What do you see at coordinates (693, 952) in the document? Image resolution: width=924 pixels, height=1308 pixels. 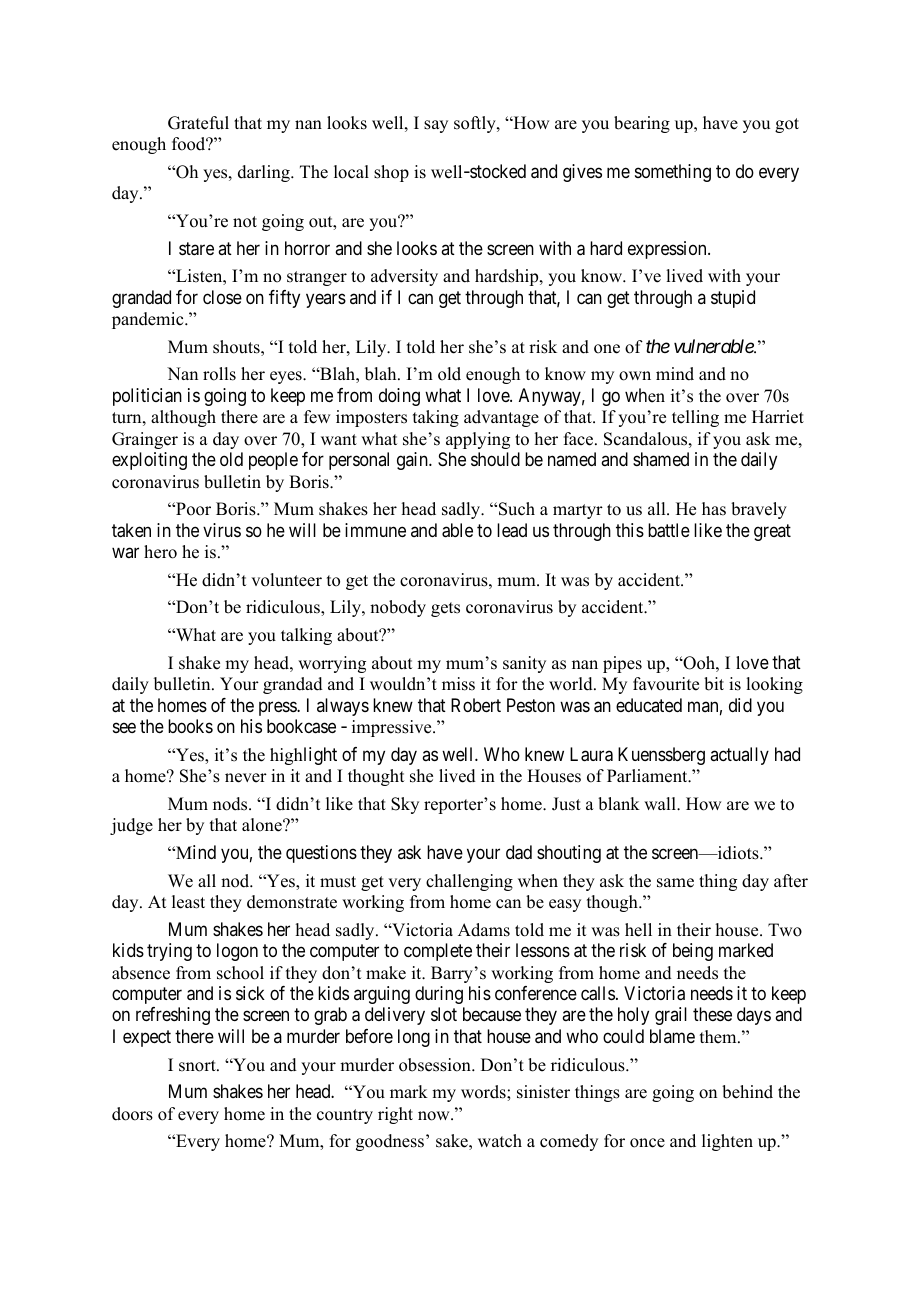 I see `being` at bounding box center [693, 952].
